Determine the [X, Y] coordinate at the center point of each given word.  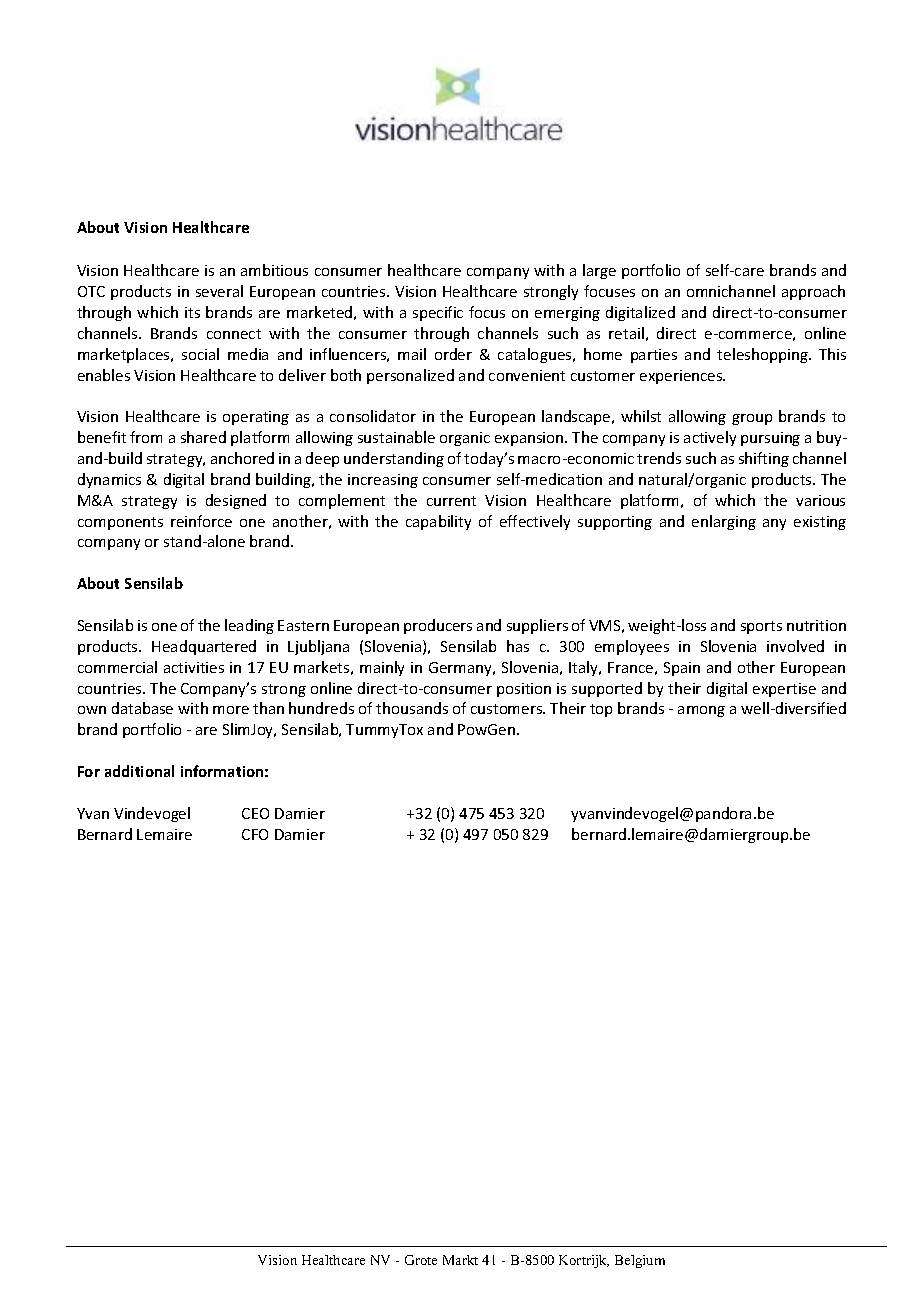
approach [813, 292]
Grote [421, 1260]
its [192, 312]
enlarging [724, 522]
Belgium [640, 1261]
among [701, 711]
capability [438, 522]
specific [438, 313]
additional [139, 771]
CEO [255, 813]
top [601, 710]
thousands [412, 708]
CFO [255, 834]
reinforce [201, 521]
